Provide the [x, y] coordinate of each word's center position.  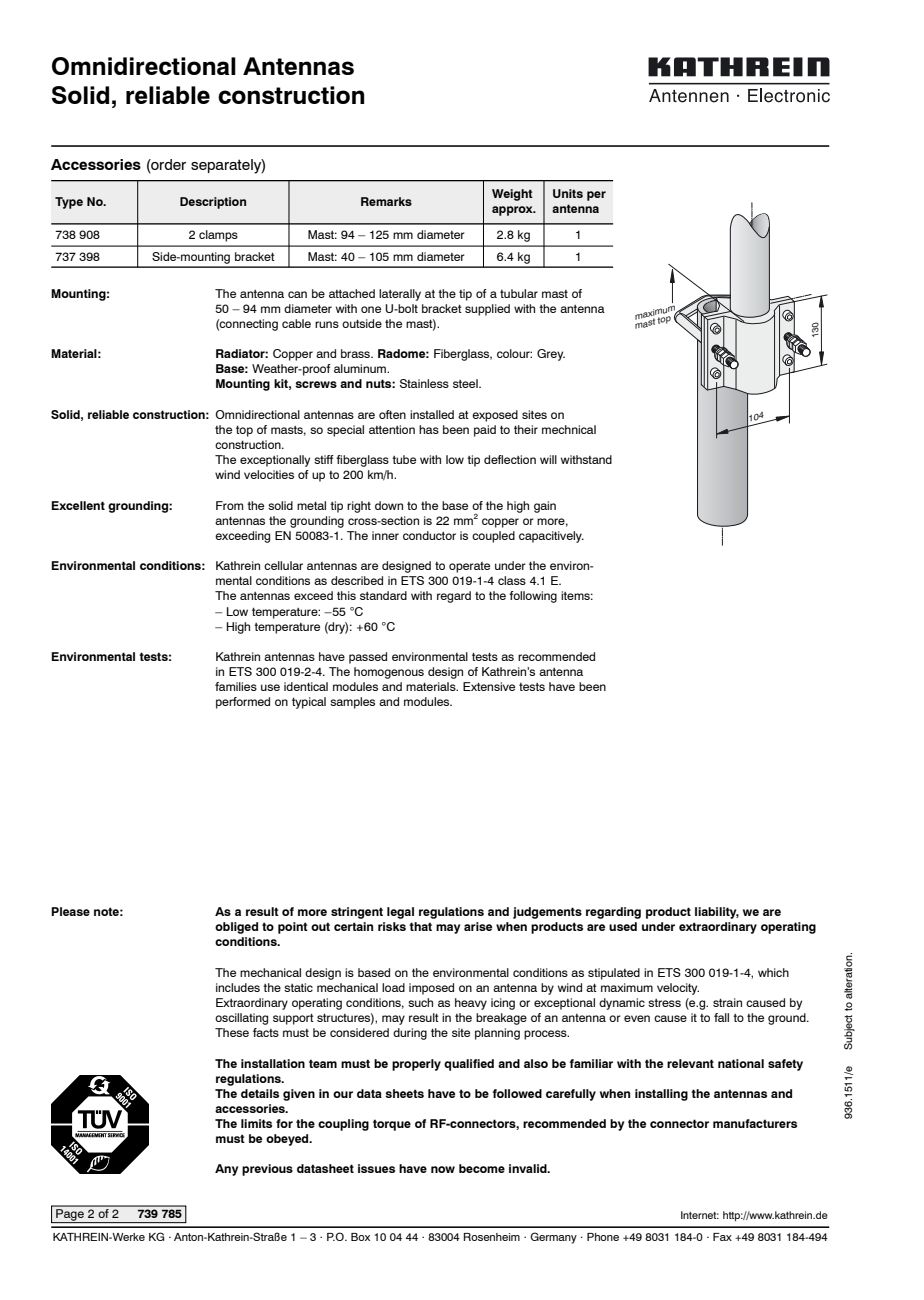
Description [213, 203]
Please [70, 911]
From [229, 505]
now [443, 1169]
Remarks [386, 201]
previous [267, 1170]
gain [545, 507]
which [773, 972]
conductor [429, 535]
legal [400, 913]
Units [568, 193]
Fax [722, 1237]
